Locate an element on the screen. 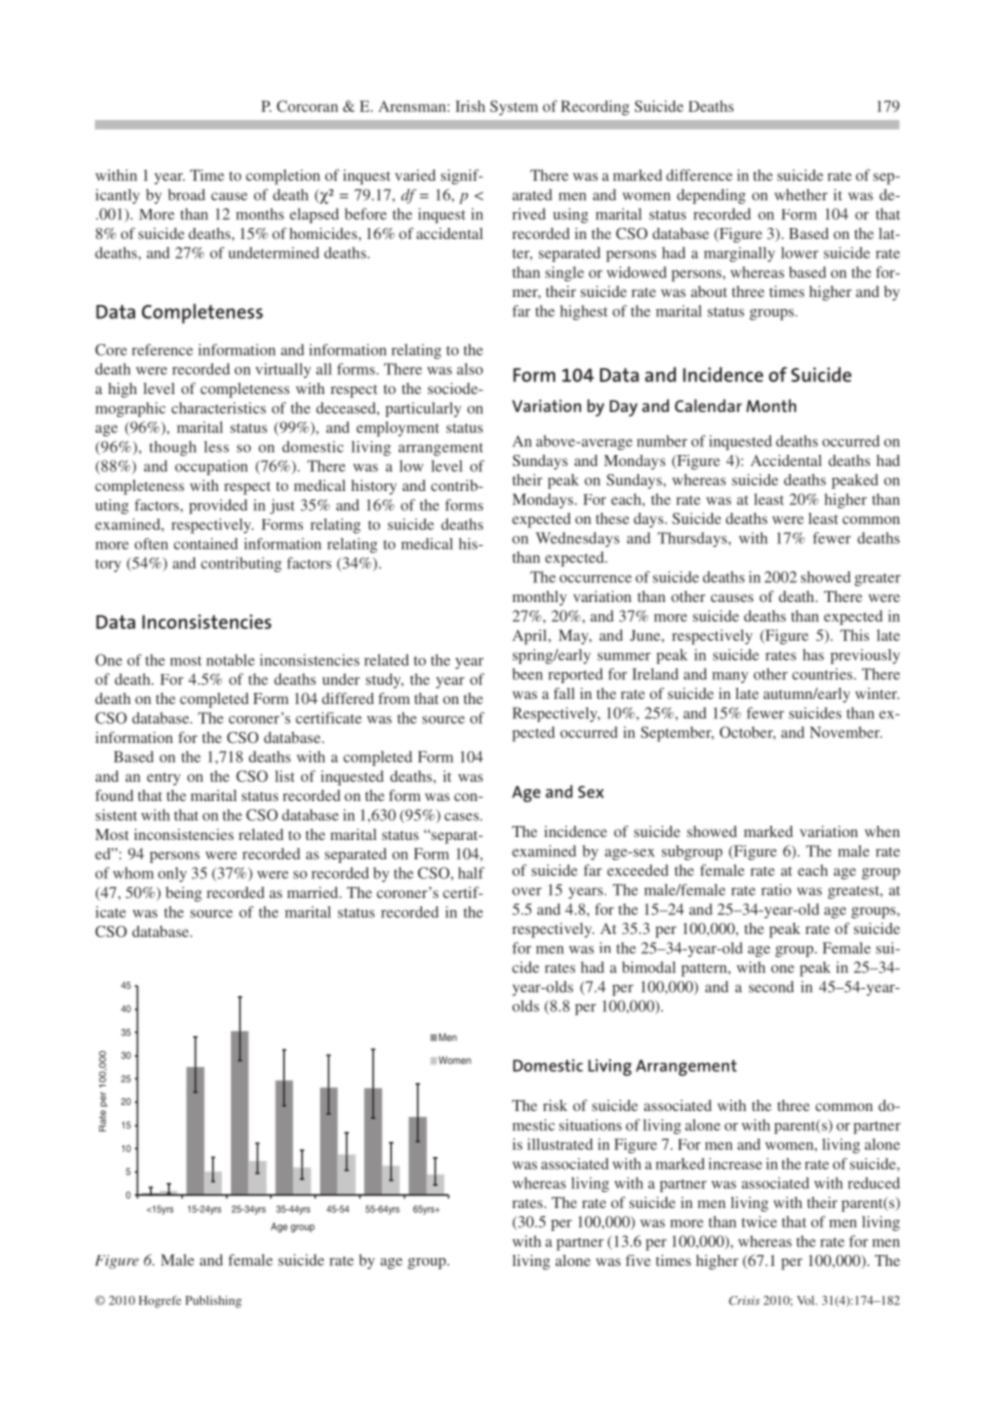 This screenshot has height=1407, width=994. notable is located at coordinates (230, 660).
